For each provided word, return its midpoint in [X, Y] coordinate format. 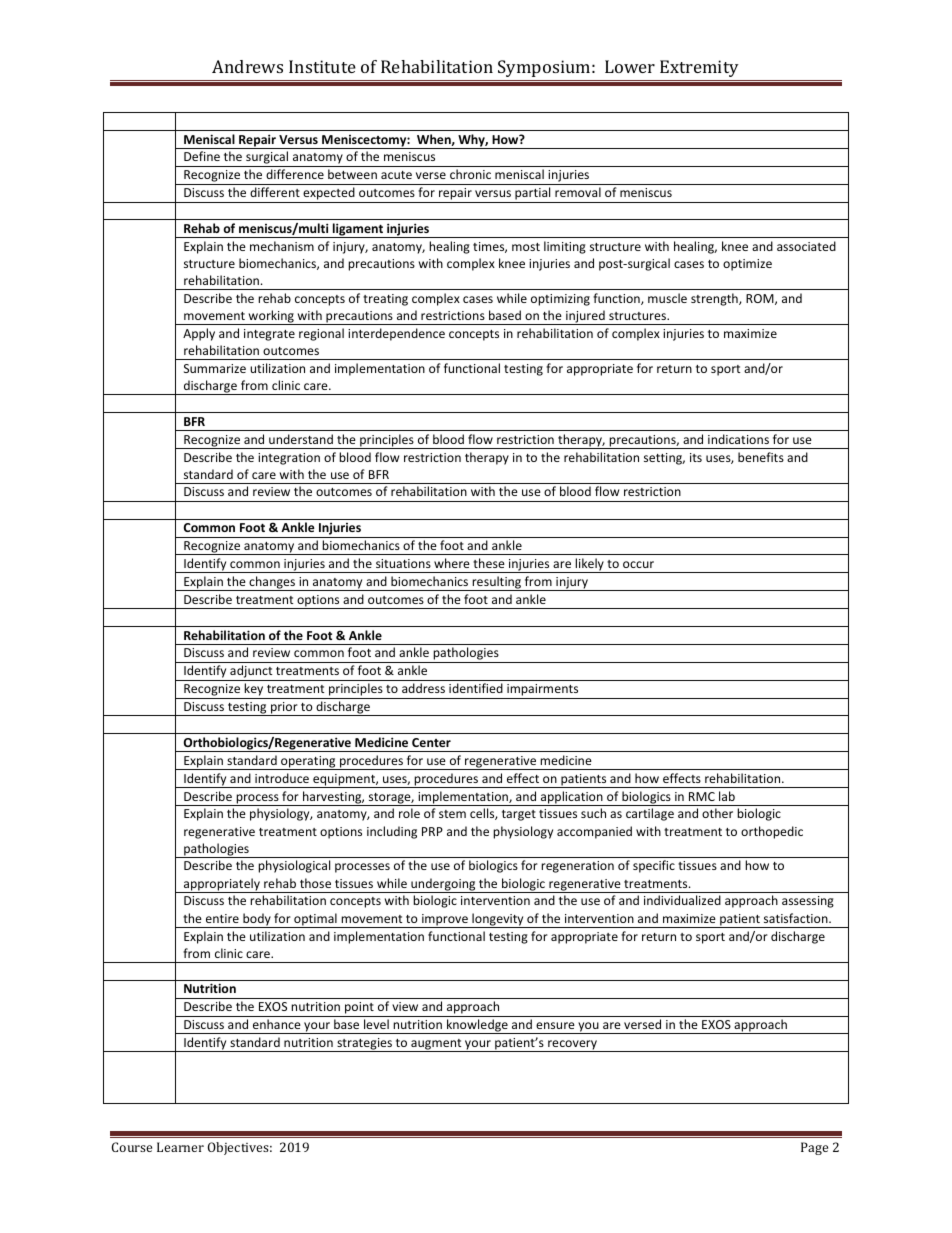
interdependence [396, 334]
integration [289, 459]
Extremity [699, 68]
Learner [180, 1147]
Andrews [247, 66]
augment [436, 1045]
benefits [761, 457]
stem [452, 814]
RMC [702, 796]
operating [308, 763]
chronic [470, 174]
